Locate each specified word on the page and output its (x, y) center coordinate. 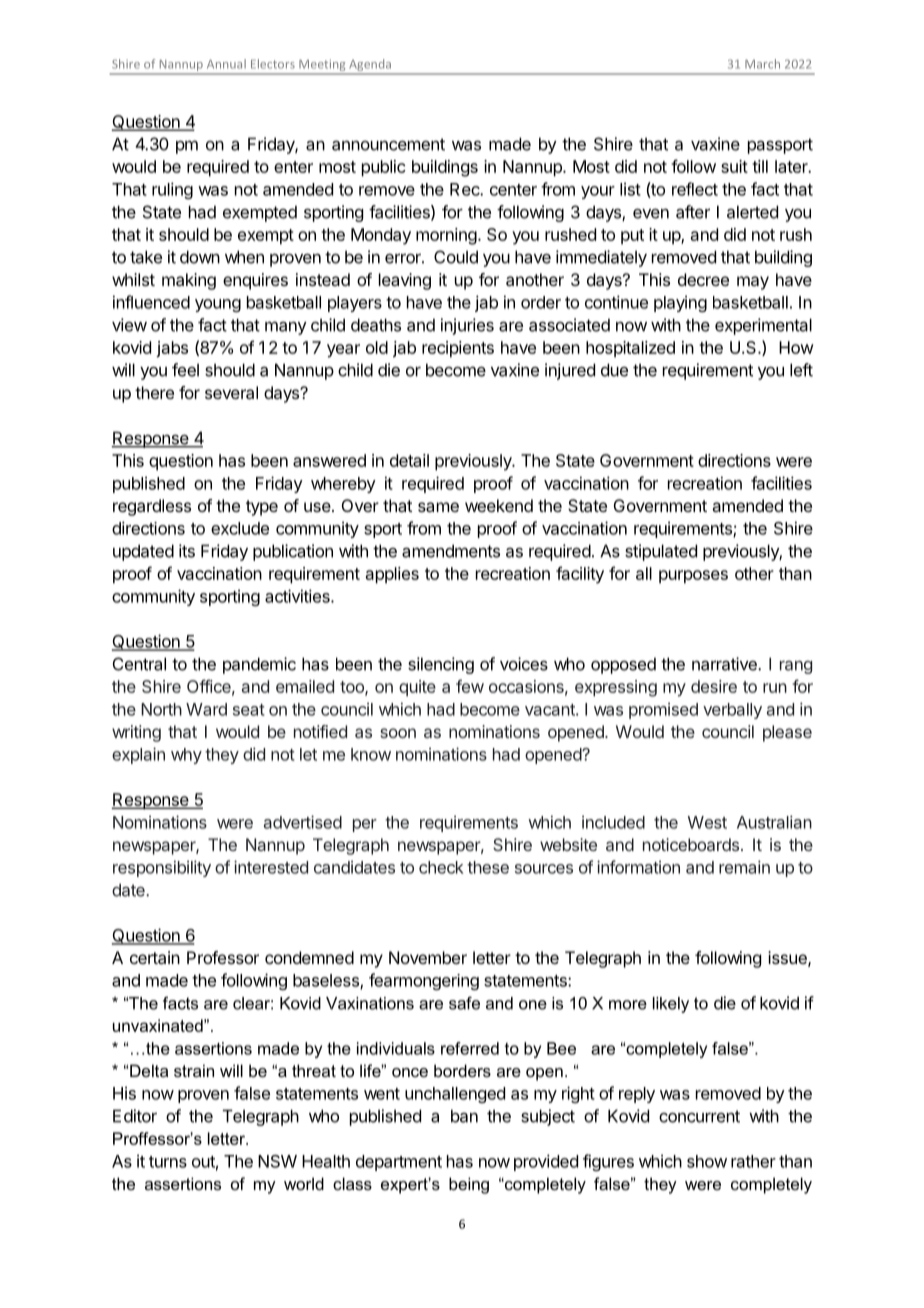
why (186, 756)
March (762, 64)
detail (409, 460)
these (488, 867)
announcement (388, 144)
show (707, 1161)
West (707, 822)
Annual (226, 64)
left (801, 370)
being (469, 1185)
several (231, 392)
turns (168, 1162)
